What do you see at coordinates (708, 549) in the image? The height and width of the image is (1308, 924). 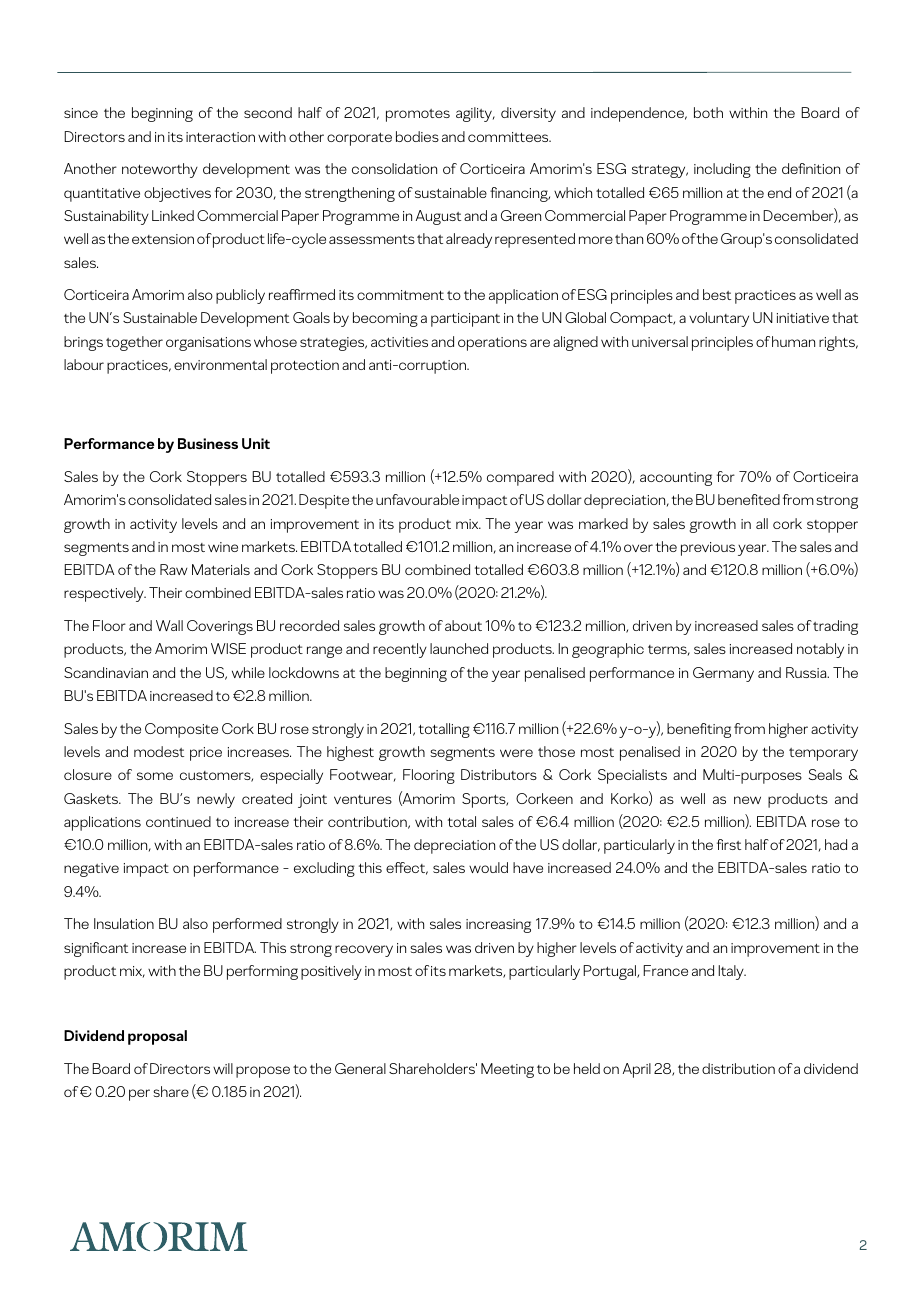 I see `previous` at bounding box center [708, 549].
